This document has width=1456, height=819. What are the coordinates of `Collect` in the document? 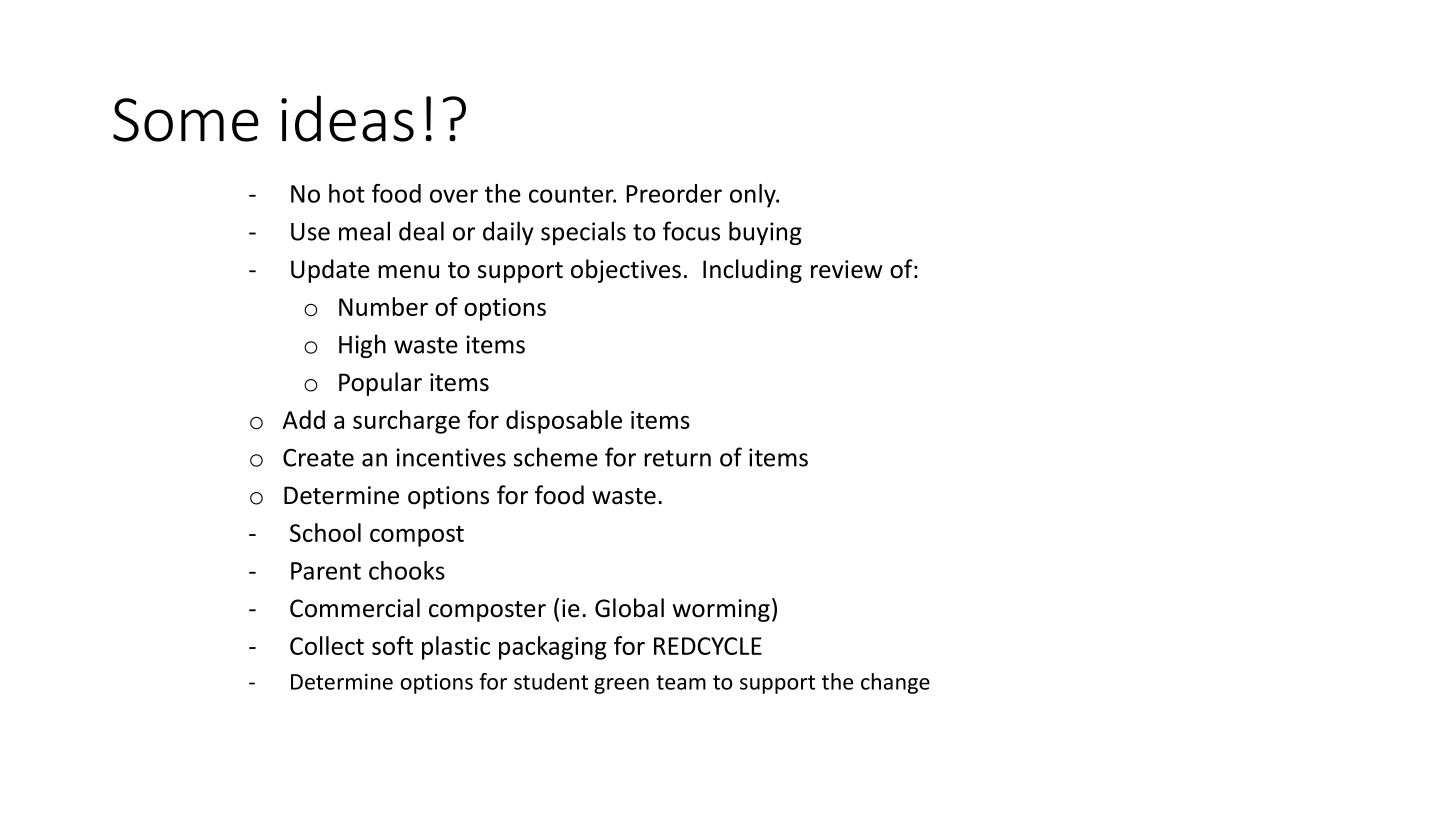 It's located at (327, 645).
